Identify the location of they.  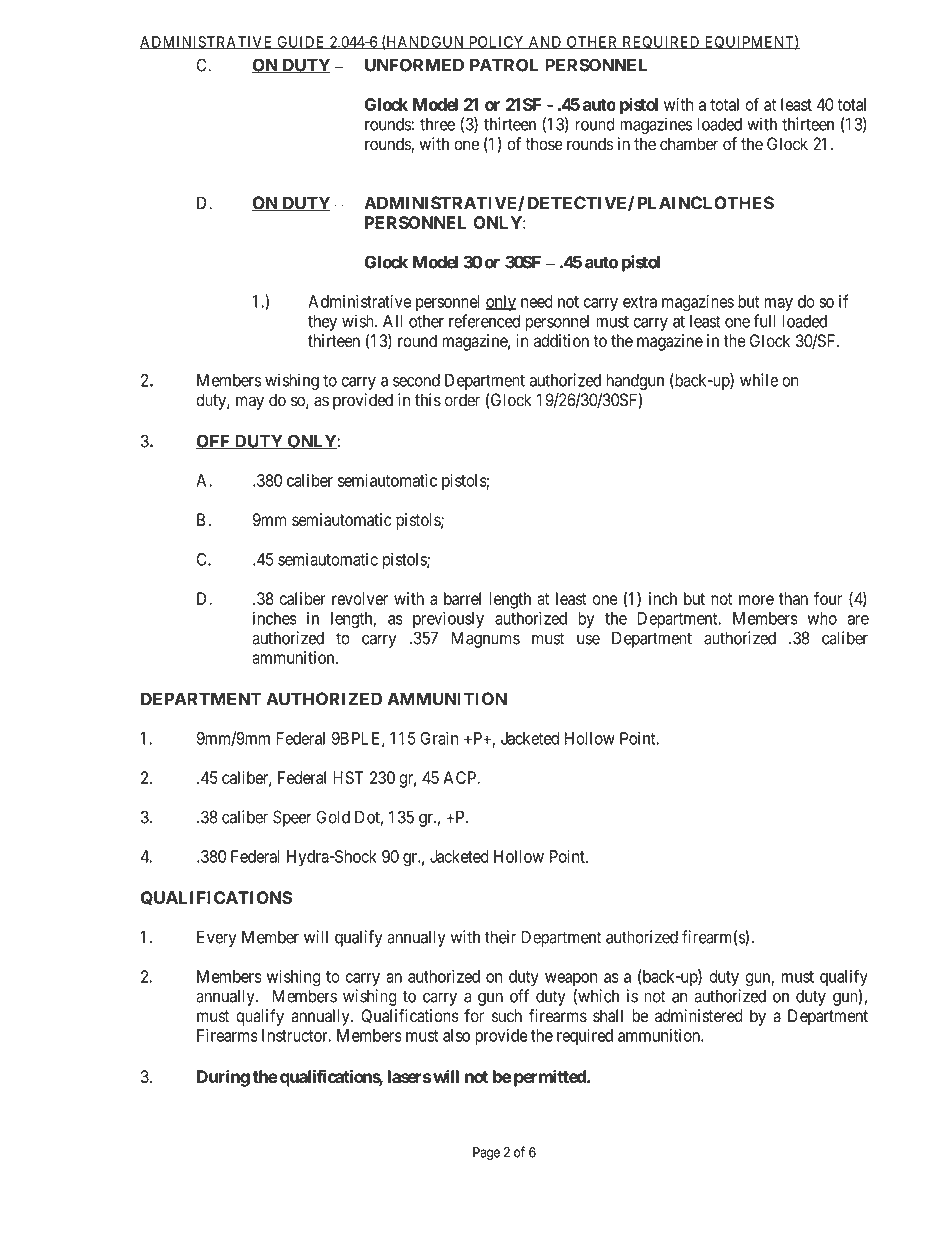
(322, 323).
